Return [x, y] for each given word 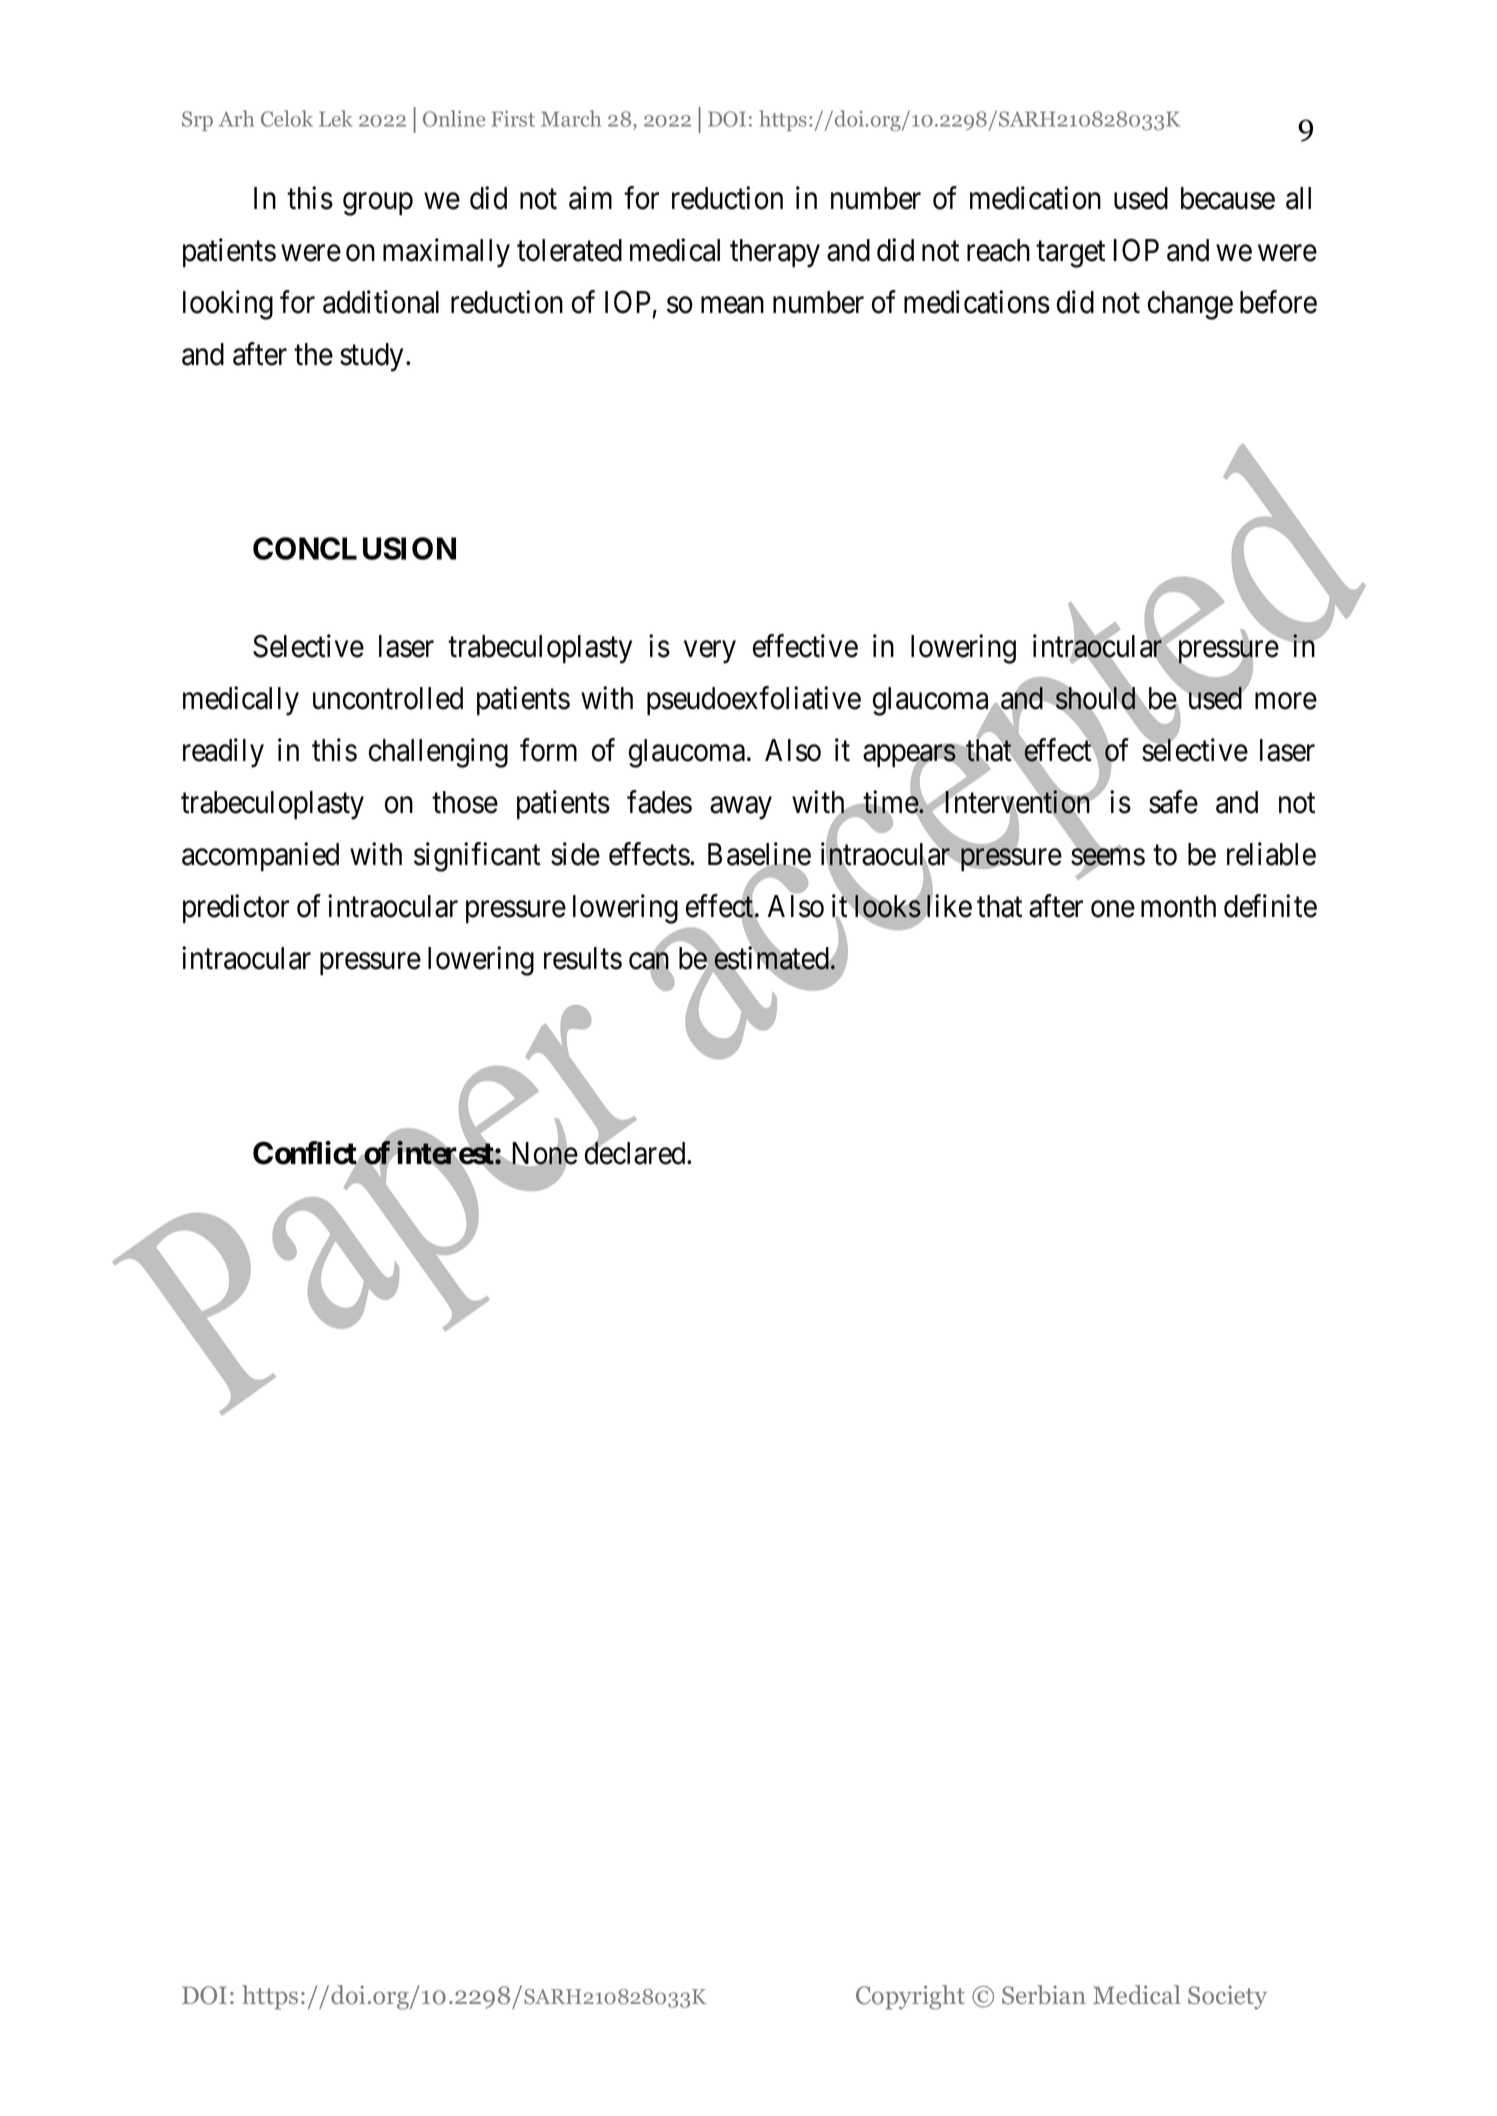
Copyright [910, 1997]
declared [636, 1153]
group [378, 204]
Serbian [1044, 1995]
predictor [236, 909]
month [1178, 906]
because [1228, 198]
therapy [775, 253]
